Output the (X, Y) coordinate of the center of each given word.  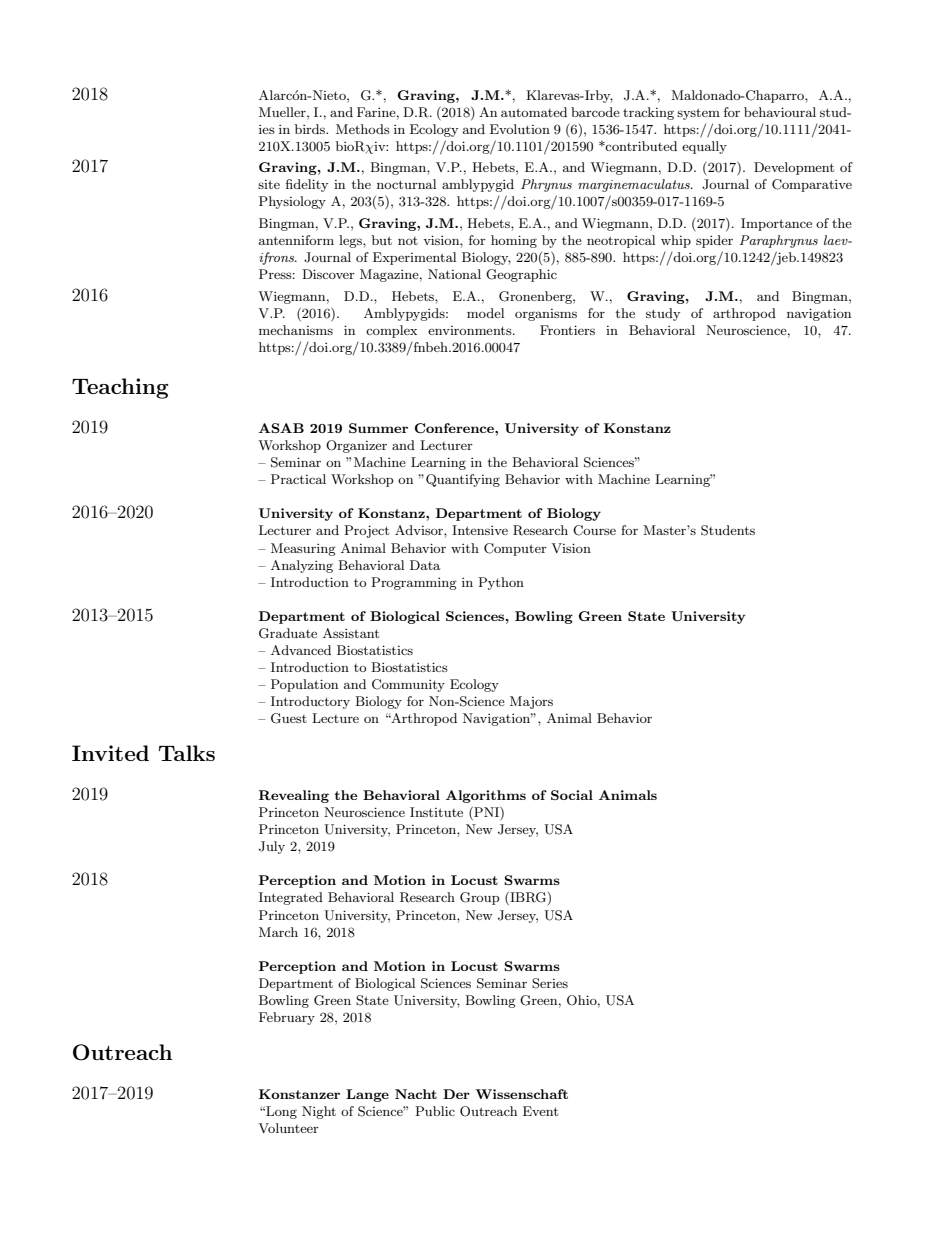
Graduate (288, 633)
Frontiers (567, 330)
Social (572, 795)
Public (435, 1111)
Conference (455, 428)
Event (540, 1111)
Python (501, 583)
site (269, 184)
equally (704, 147)
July (272, 847)
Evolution (520, 129)
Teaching (120, 388)
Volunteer (289, 1128)
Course (594, 530)
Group (480, 898)
